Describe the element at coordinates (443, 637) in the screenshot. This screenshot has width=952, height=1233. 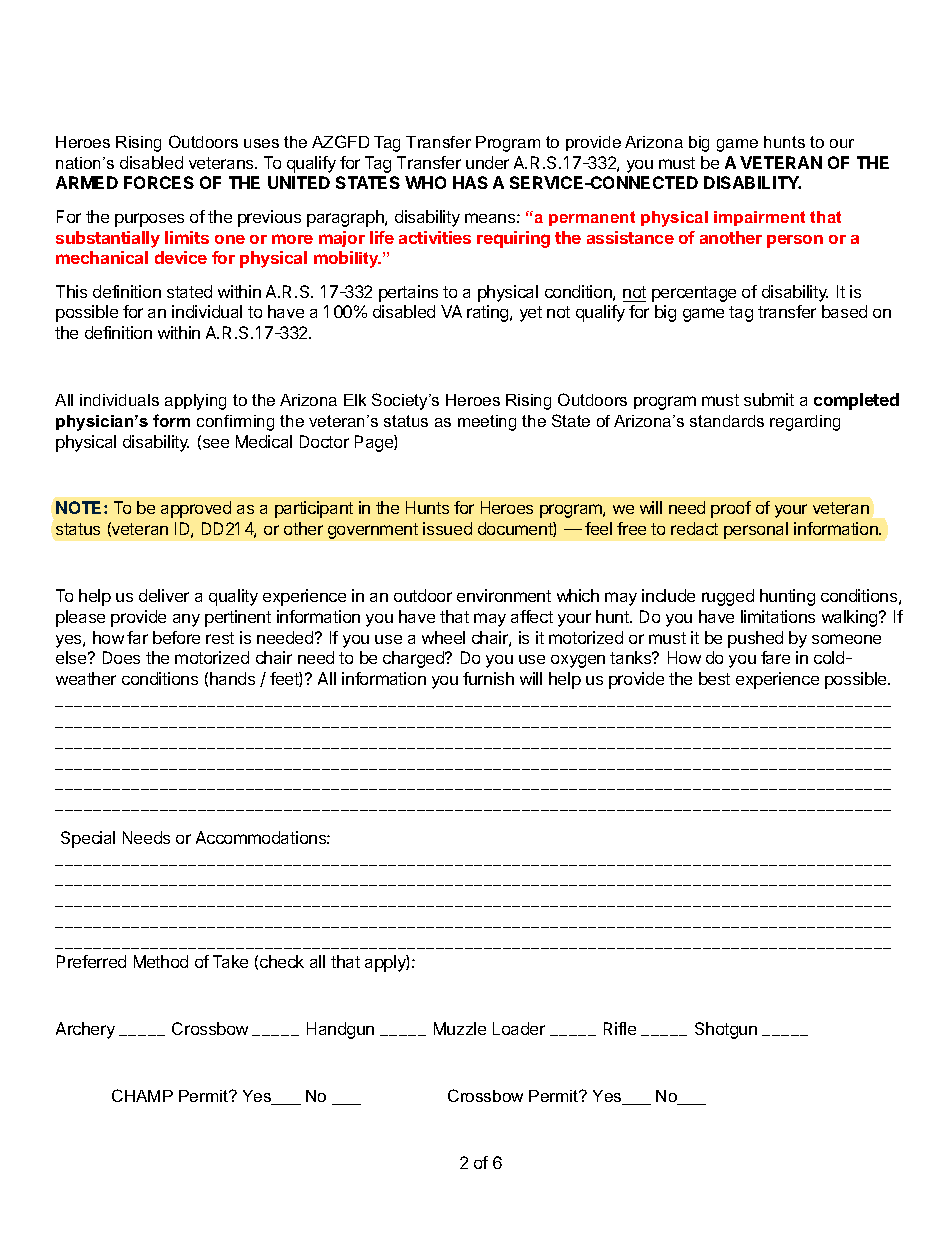
I see `wheel` at that location.
